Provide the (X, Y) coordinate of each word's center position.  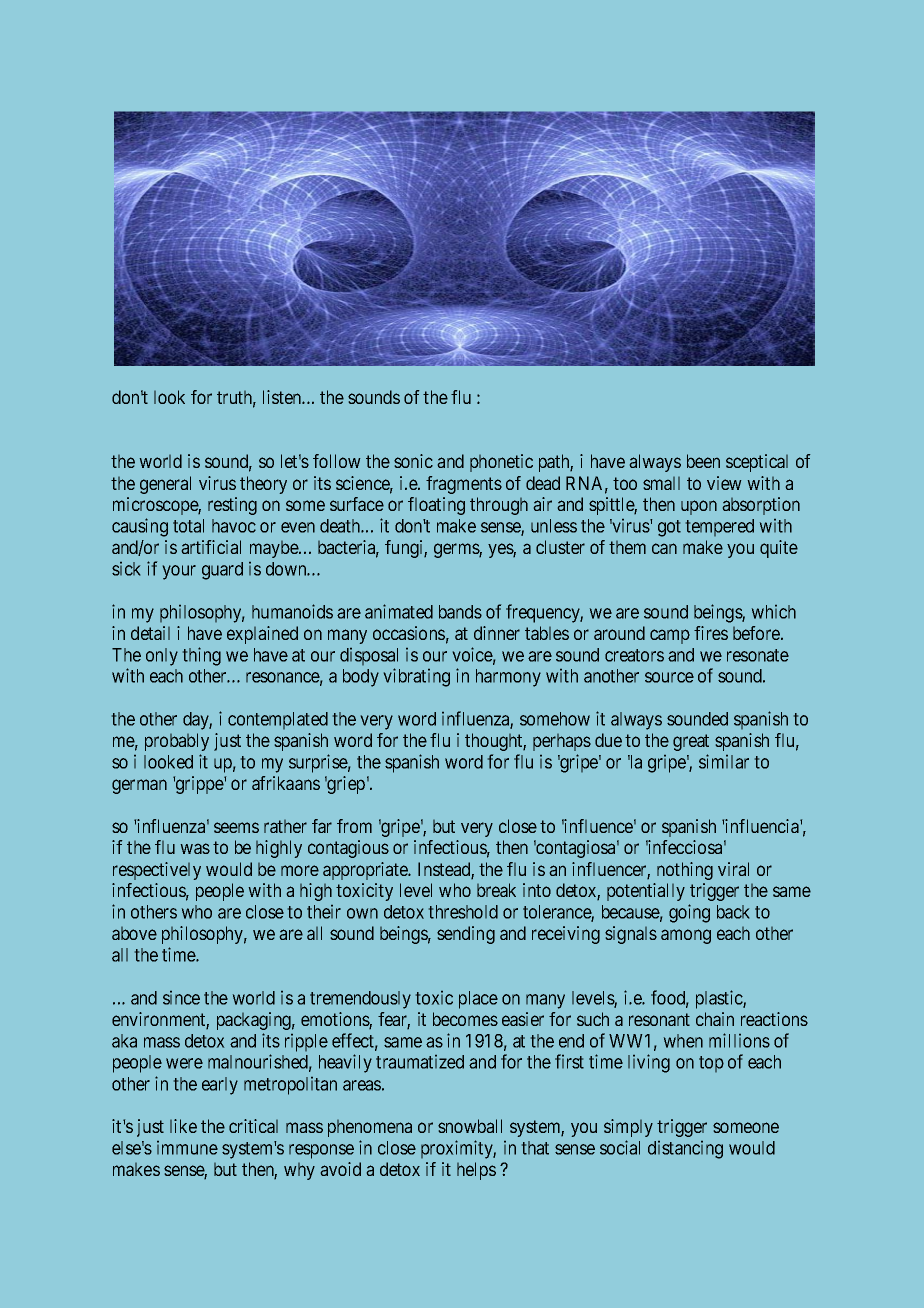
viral (733, 869)
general (165, 485)
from (354, 826)
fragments (464, 485)
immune (187, 1148)
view (724, 483)
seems (236, 827)
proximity (458, 1149)
